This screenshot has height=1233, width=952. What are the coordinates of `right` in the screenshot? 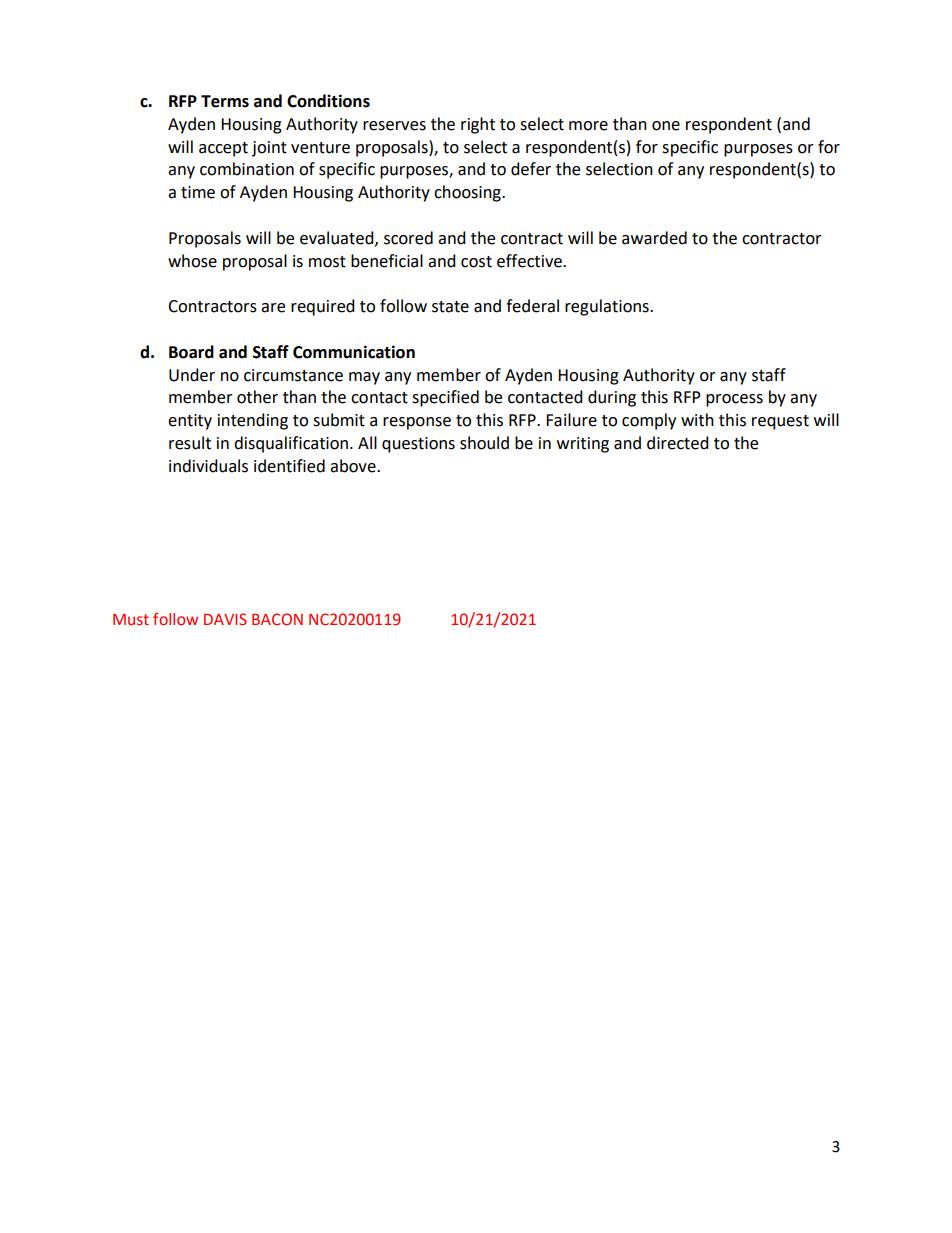 It's located at (478, 125).
